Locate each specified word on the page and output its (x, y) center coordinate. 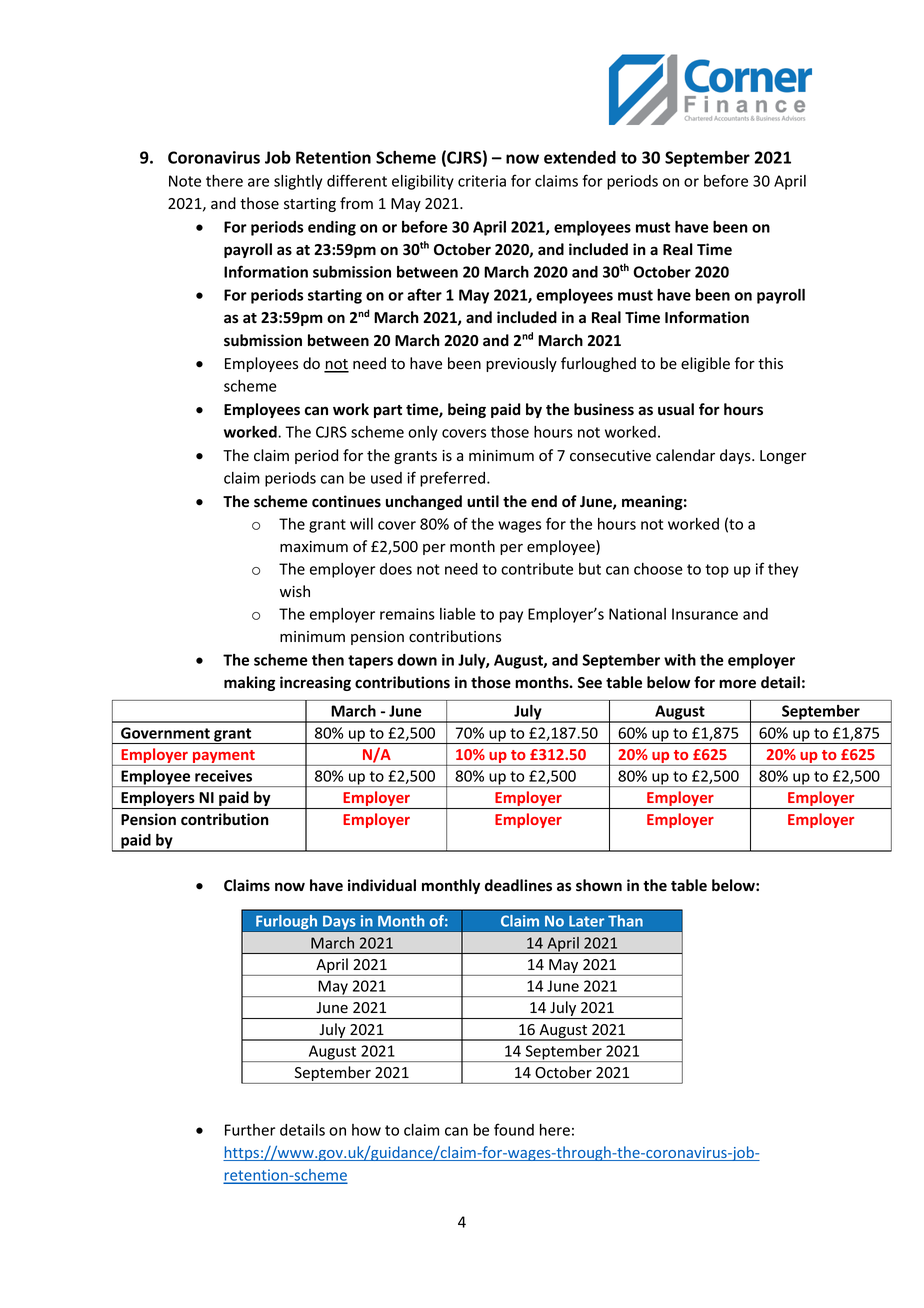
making (249, 683)
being (467, 410)
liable (458, 614)
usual (676, 409)
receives (223, 776)
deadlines (518, 885)
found (514, 1129)
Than (625, 921)
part (388, 411)
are (258, 182)
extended (580, 157)
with (680, 660)
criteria (482, 181)
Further (250, 1130)
